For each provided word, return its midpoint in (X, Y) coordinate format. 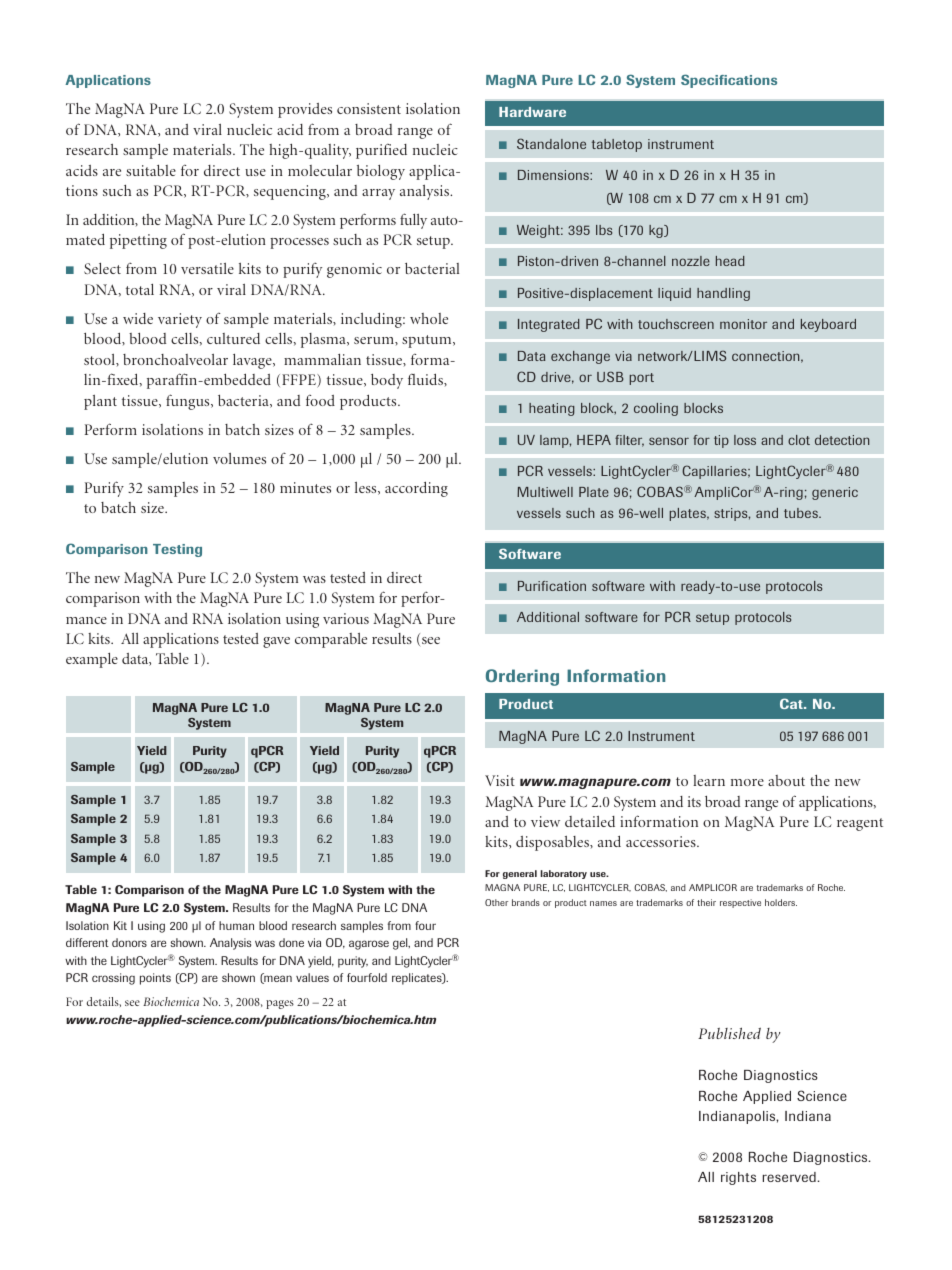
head (730, 261)
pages (280, 1004)
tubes (802, 513)
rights (738, 1178)
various (346, 618)
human (236, 925)
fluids (426, 379)
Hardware (532, 112)
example (92, 660)
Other (496, 902)
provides (305, 110)
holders (781, 902)
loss (745, 440)
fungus (189, 402)
